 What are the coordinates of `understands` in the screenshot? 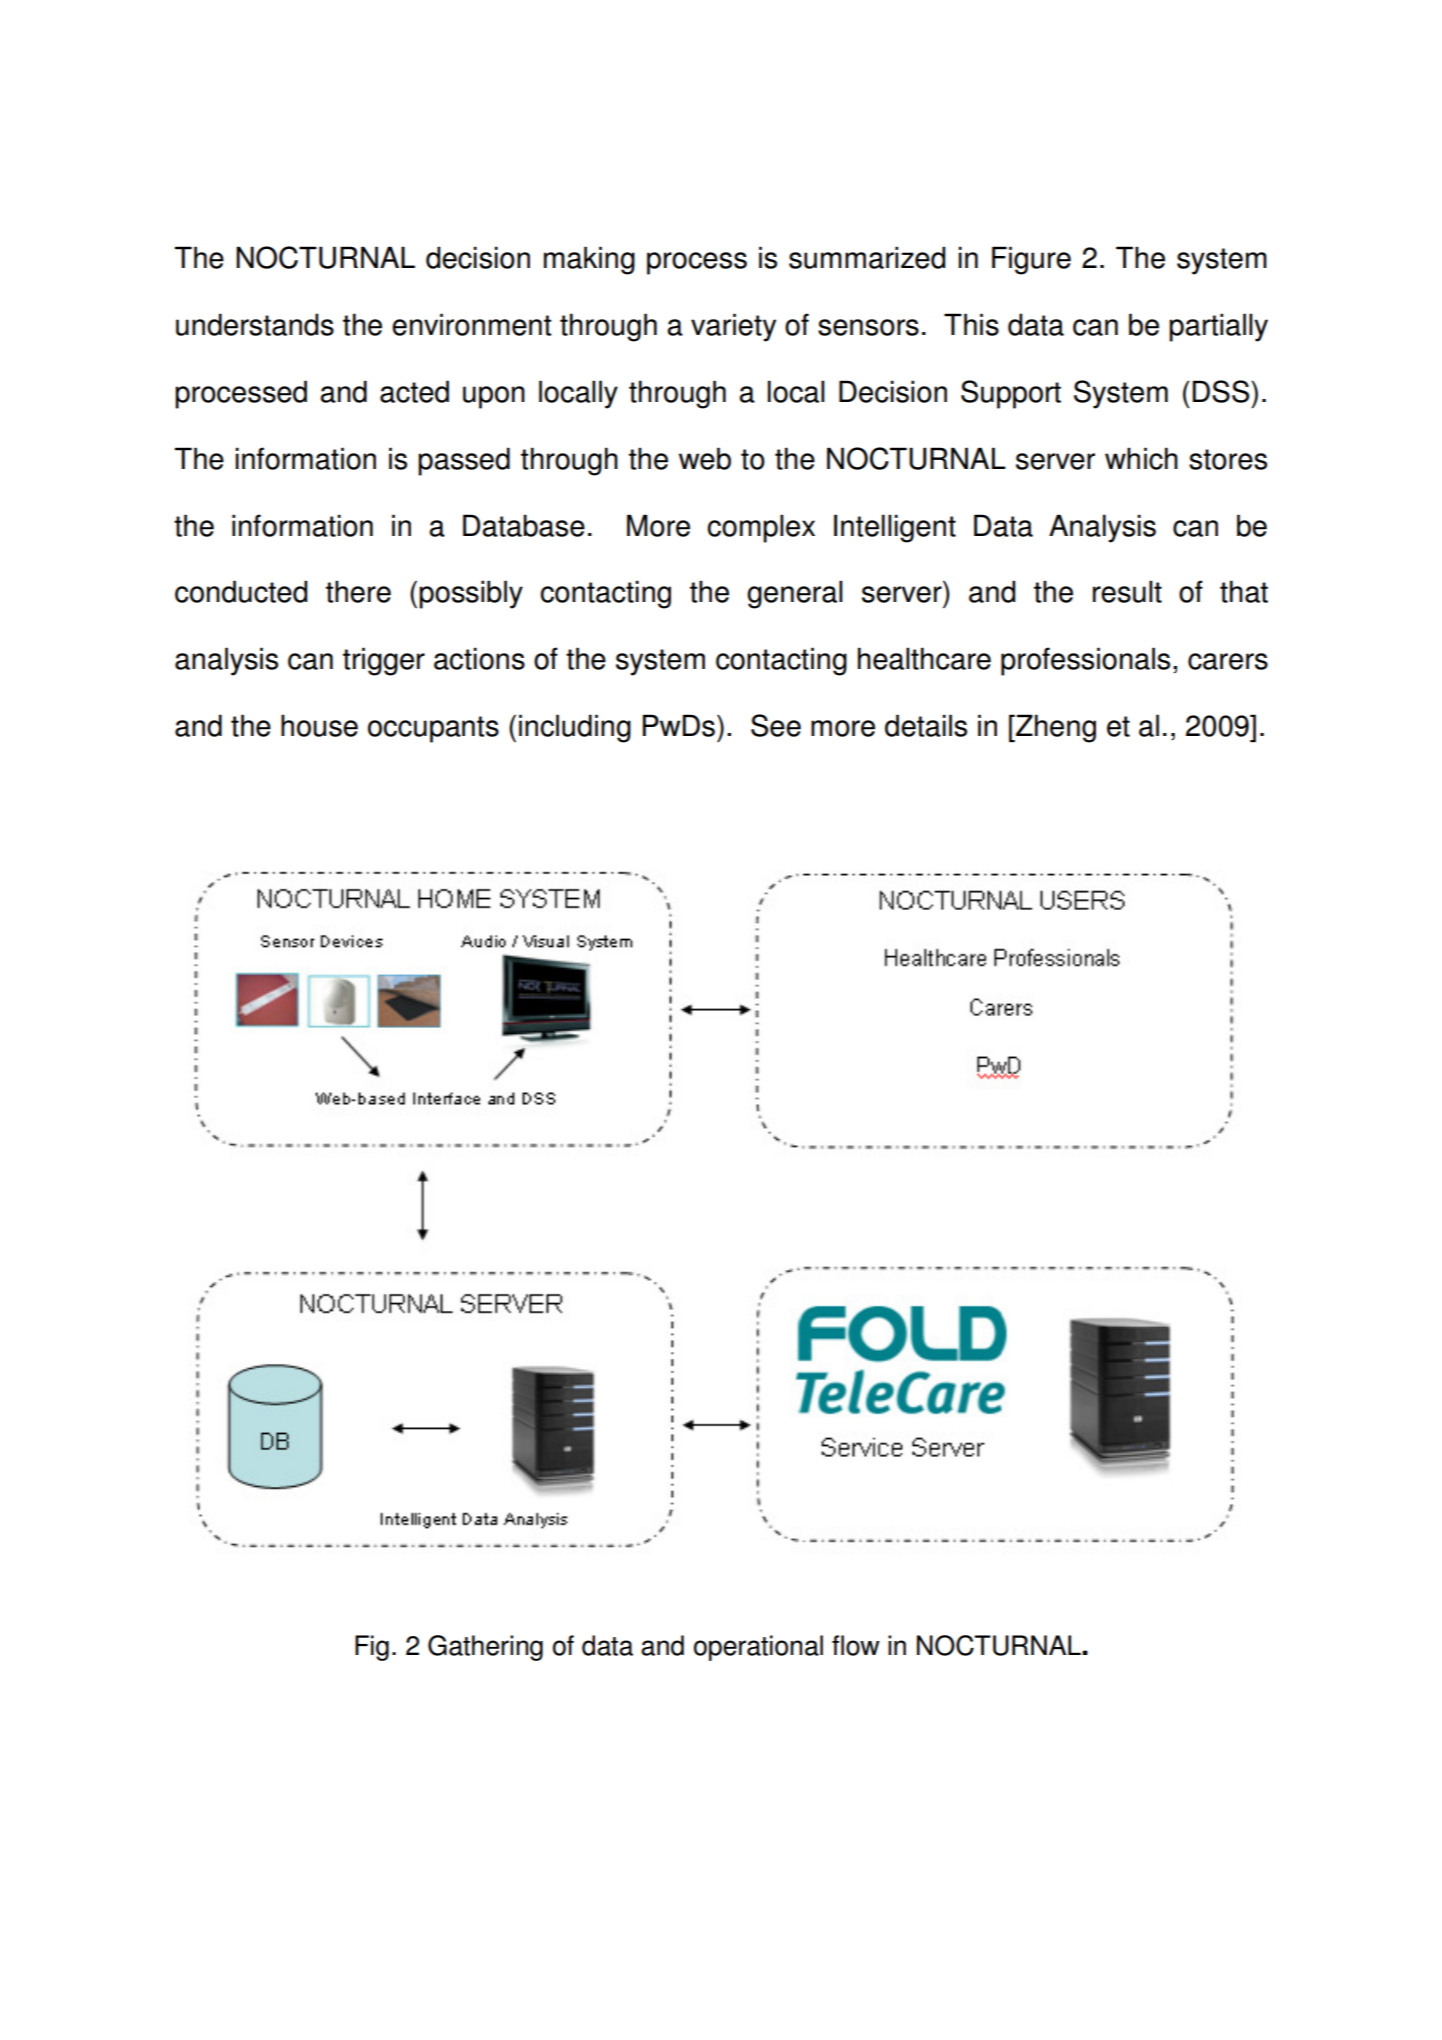 It's located at (255, 324).
